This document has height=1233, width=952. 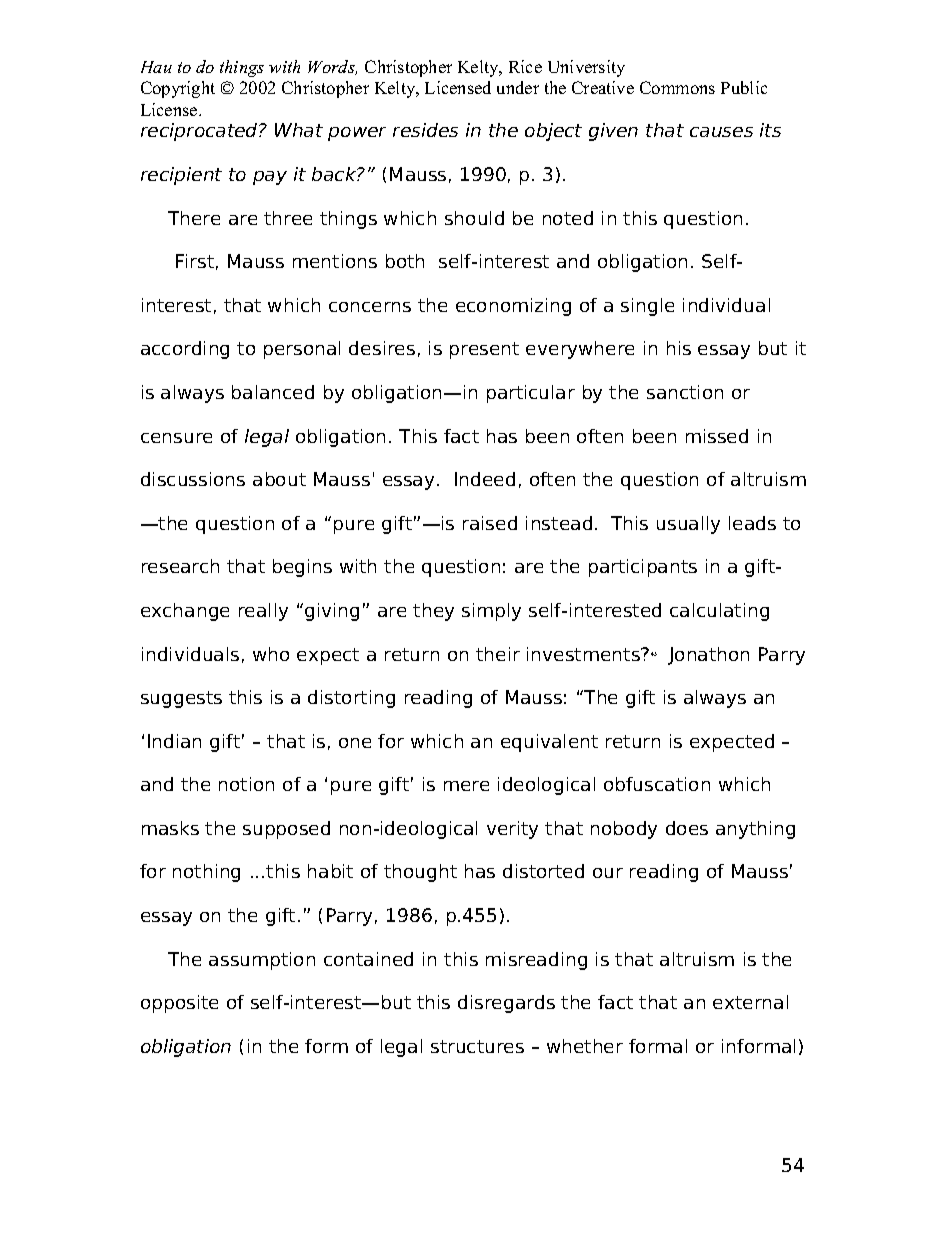 What do you see at coordinates (677, 87) in the document?
I see `Commons` at bounding box center [677, 87].
